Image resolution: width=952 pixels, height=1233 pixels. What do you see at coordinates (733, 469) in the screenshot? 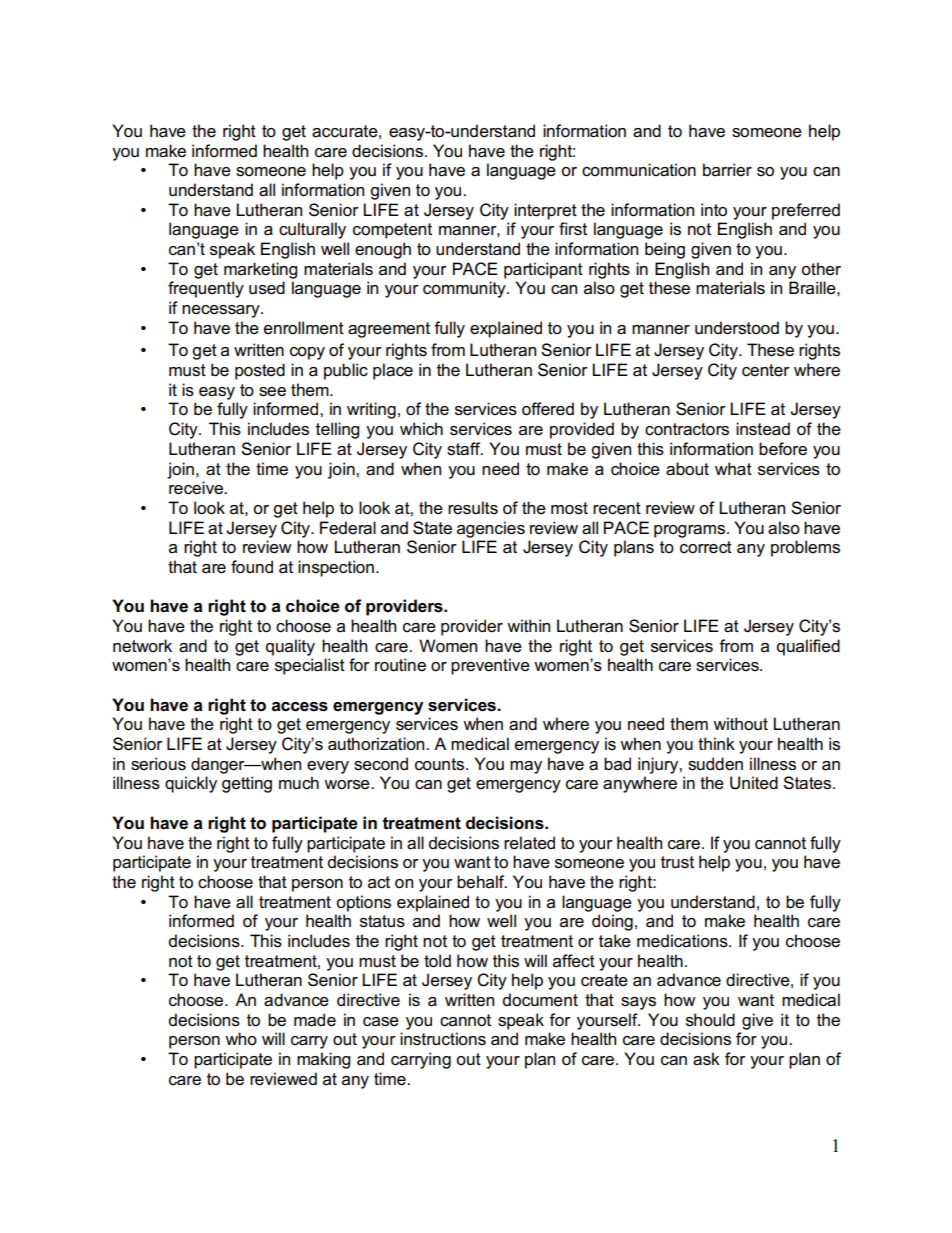
I see `what` at bounding box center [733, 469].
